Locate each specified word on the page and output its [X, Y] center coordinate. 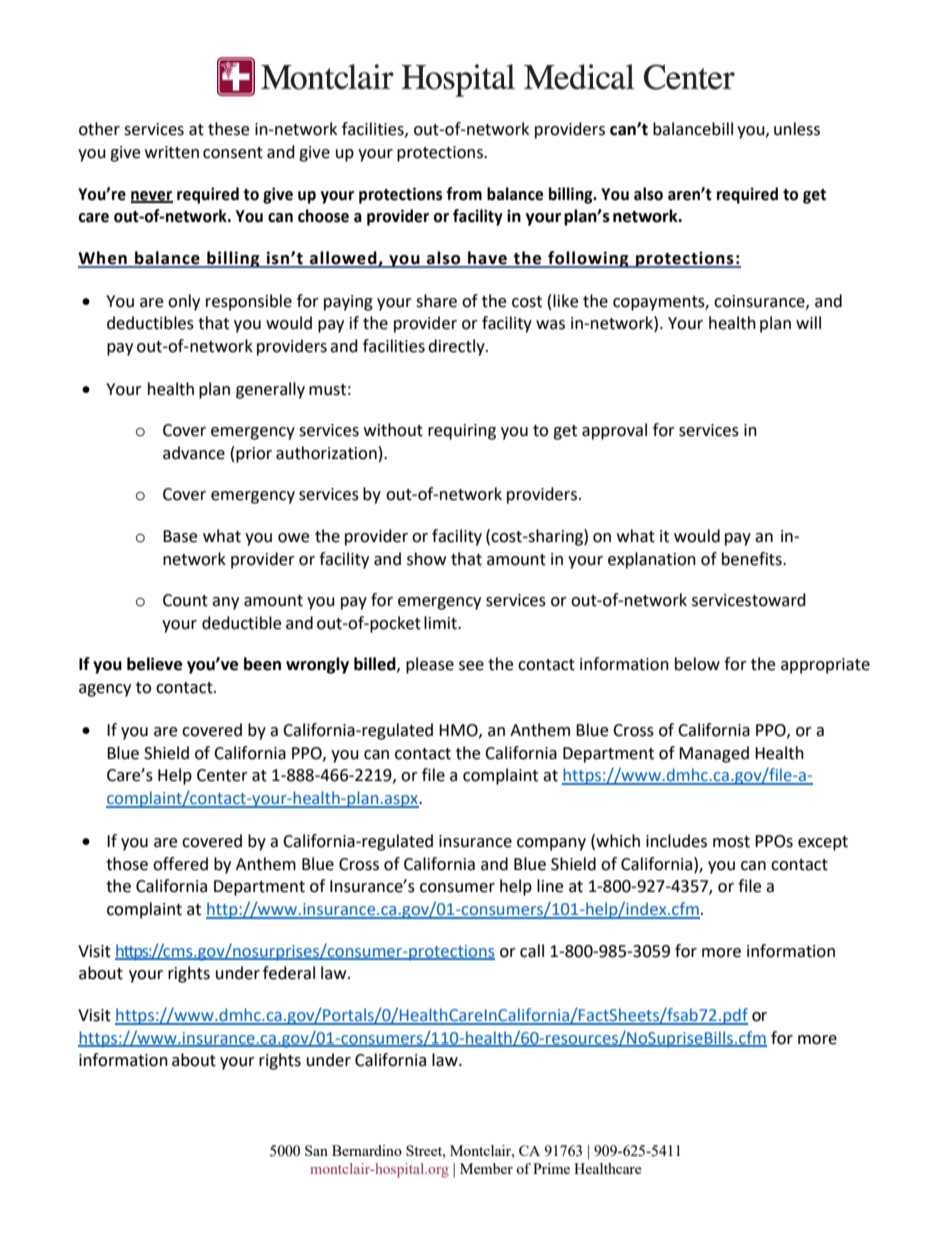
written [172, 152]
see [471, 666]
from [464, 194]
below [697, 664]
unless [797, 129]
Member [486, 1168]
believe [154, 664]
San [316, 1150]
